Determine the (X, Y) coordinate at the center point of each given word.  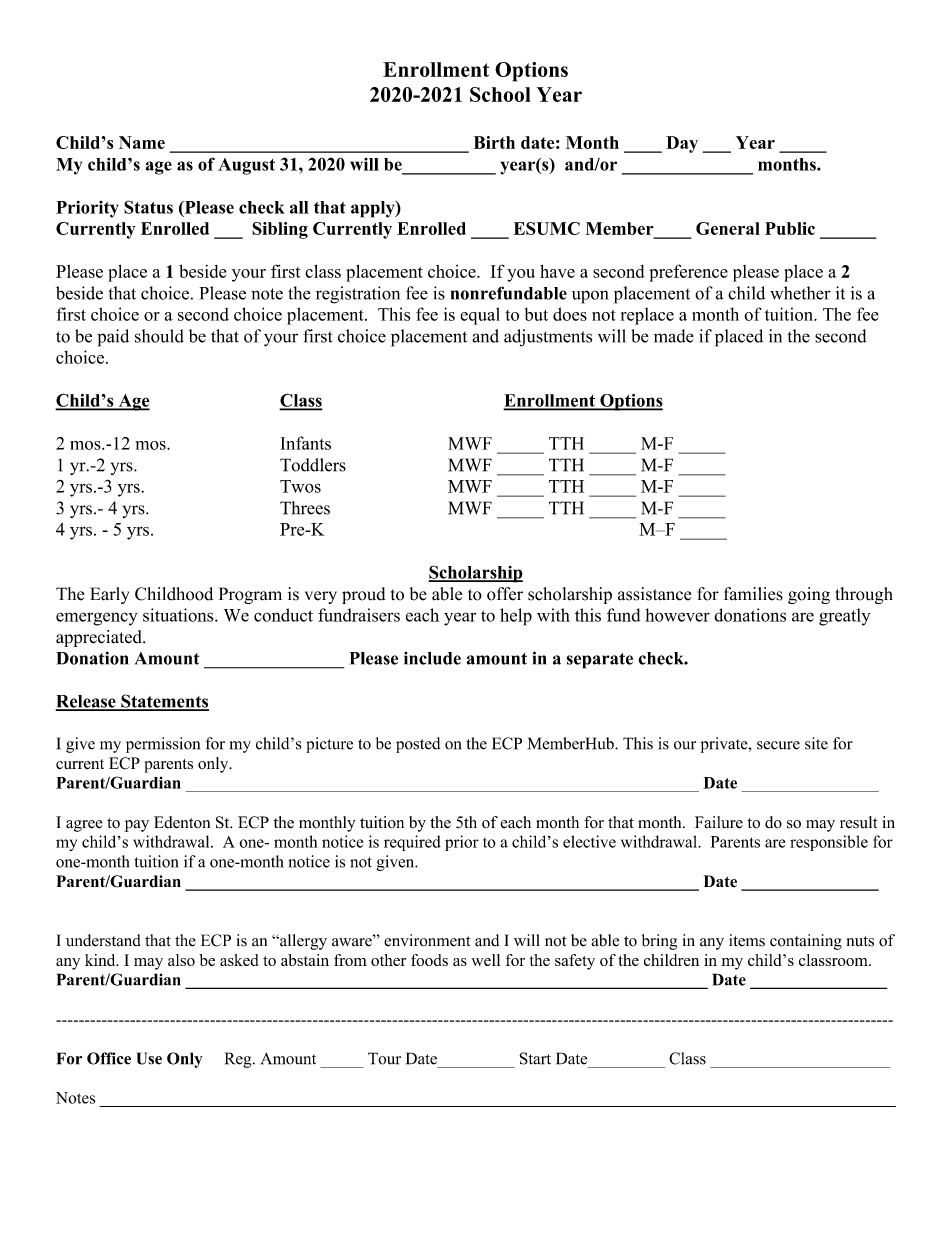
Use (149, 1058)
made (674, 336)
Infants (306, 443)
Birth (494, 142)
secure (778, 745)
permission (163, 745)
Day (682, 144)
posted (418, 745)
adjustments (548, 338)
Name (142, 142)
